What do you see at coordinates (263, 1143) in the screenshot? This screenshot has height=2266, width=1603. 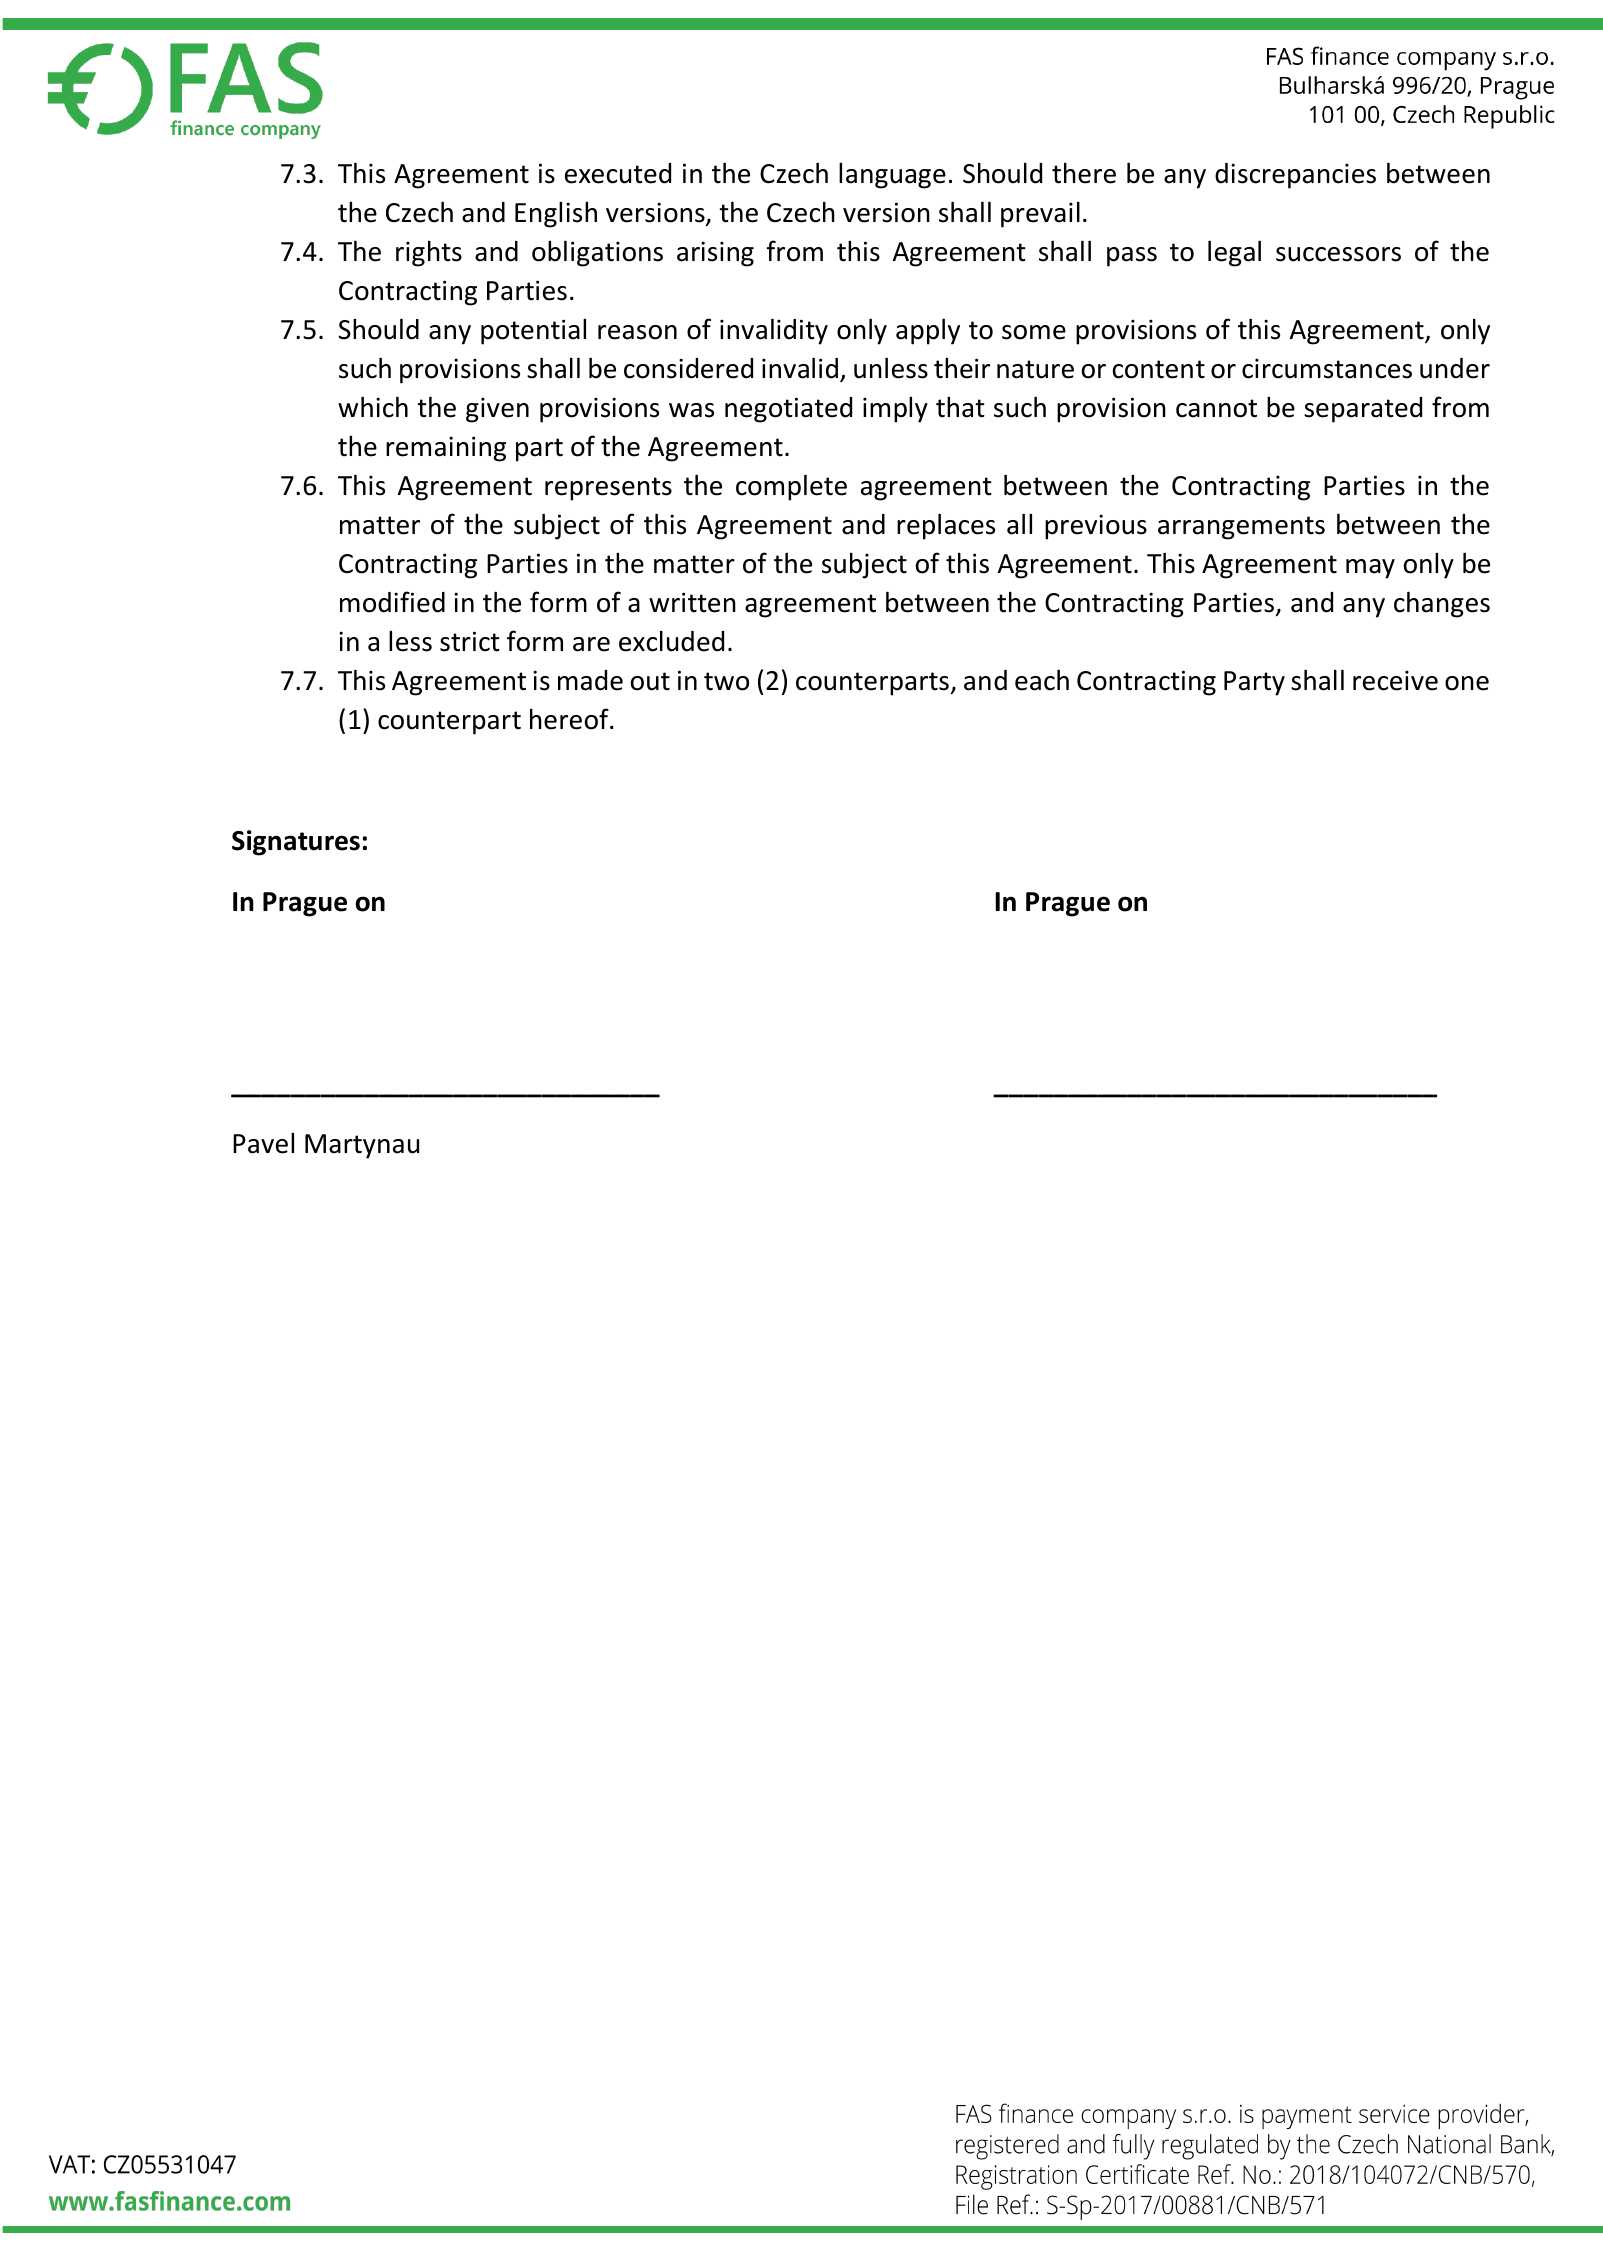 I see `Pavel` at bounding box center [263, 1143].
